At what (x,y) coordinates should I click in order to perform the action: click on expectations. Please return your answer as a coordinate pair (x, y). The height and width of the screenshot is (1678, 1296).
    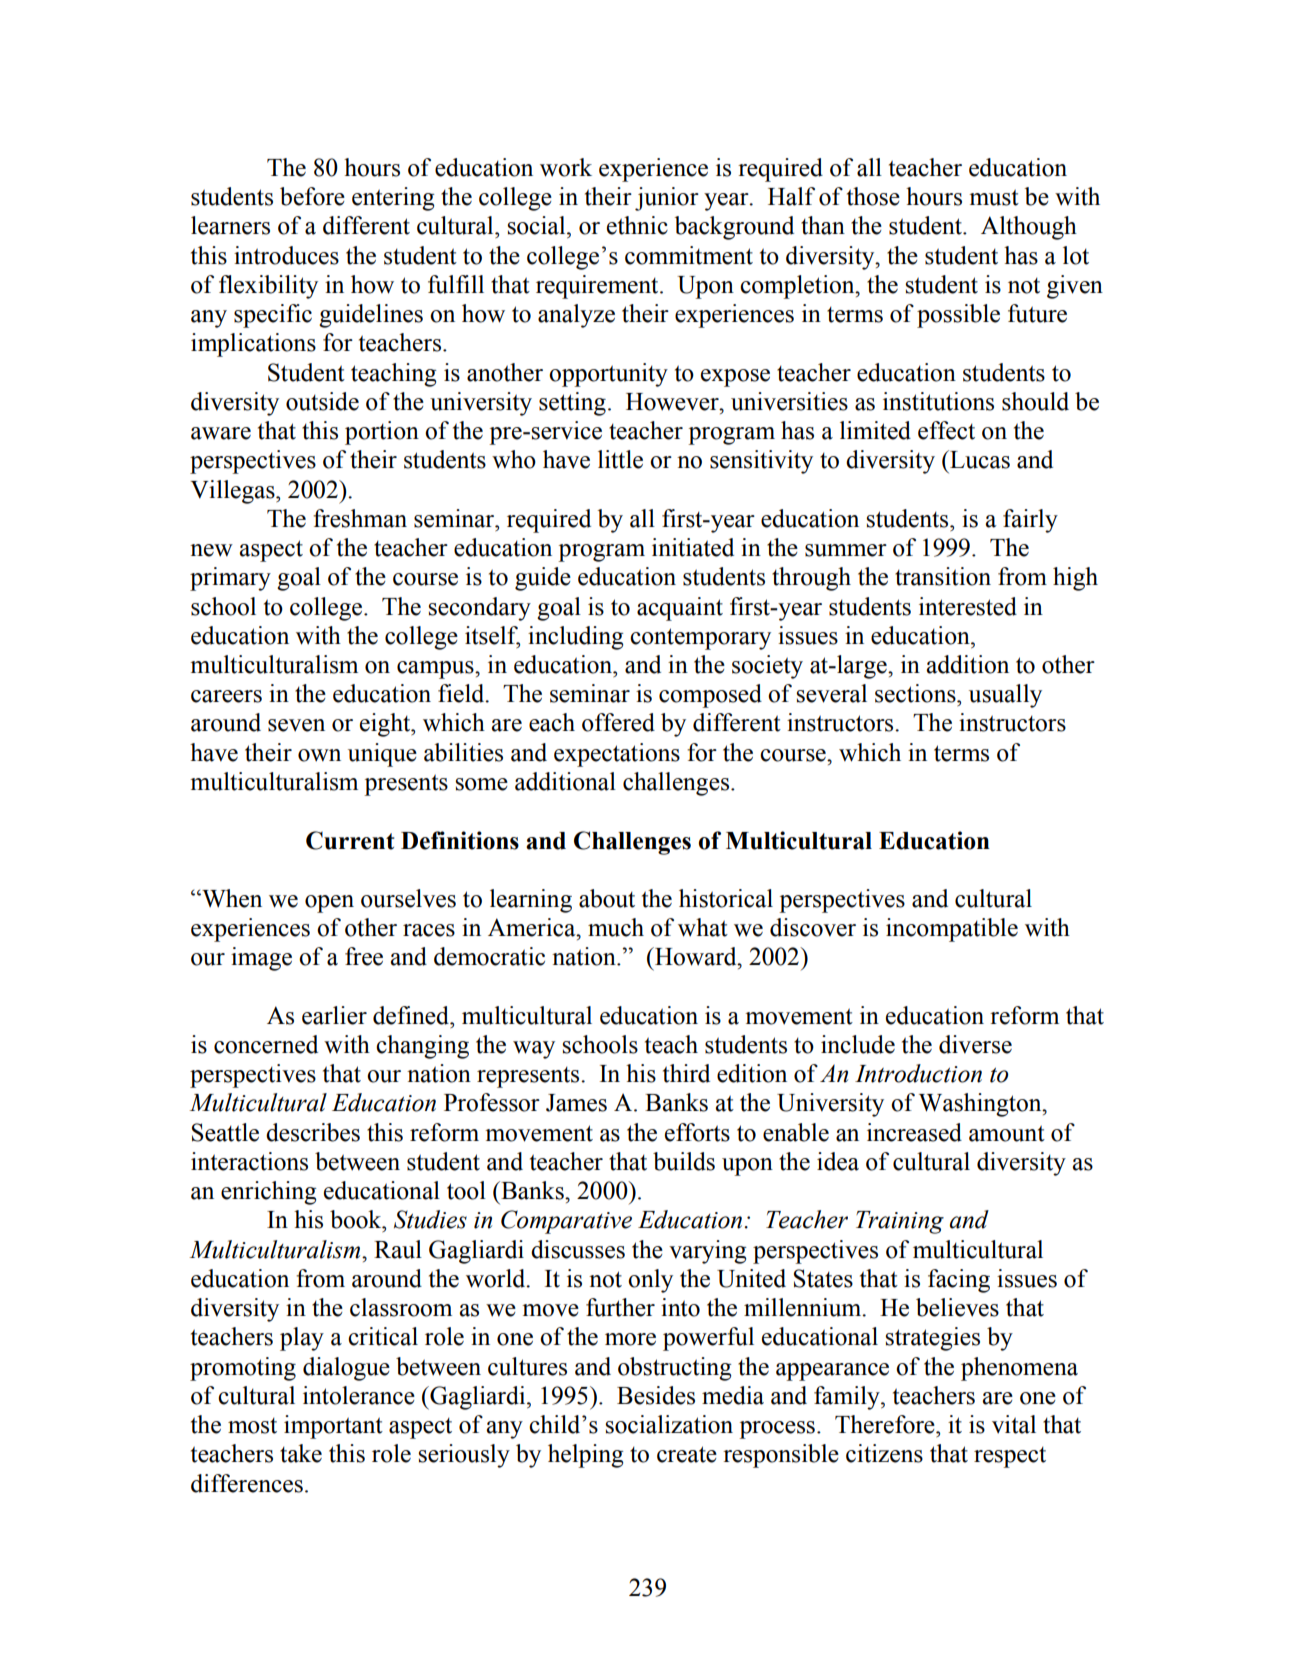
    Looking at the image, I should click on (617, 755).
